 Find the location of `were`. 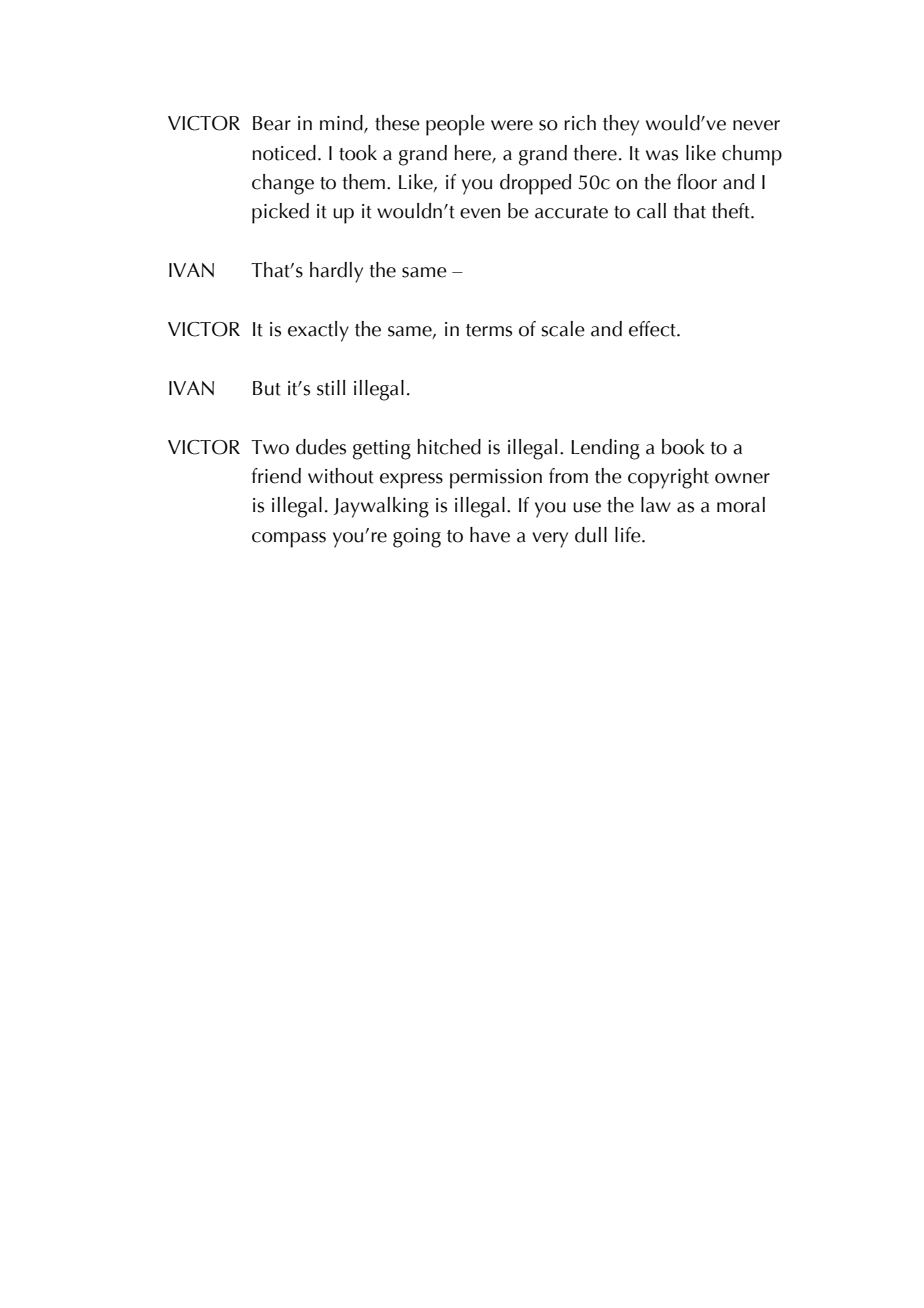

were is located at coordinates (512, 125).
